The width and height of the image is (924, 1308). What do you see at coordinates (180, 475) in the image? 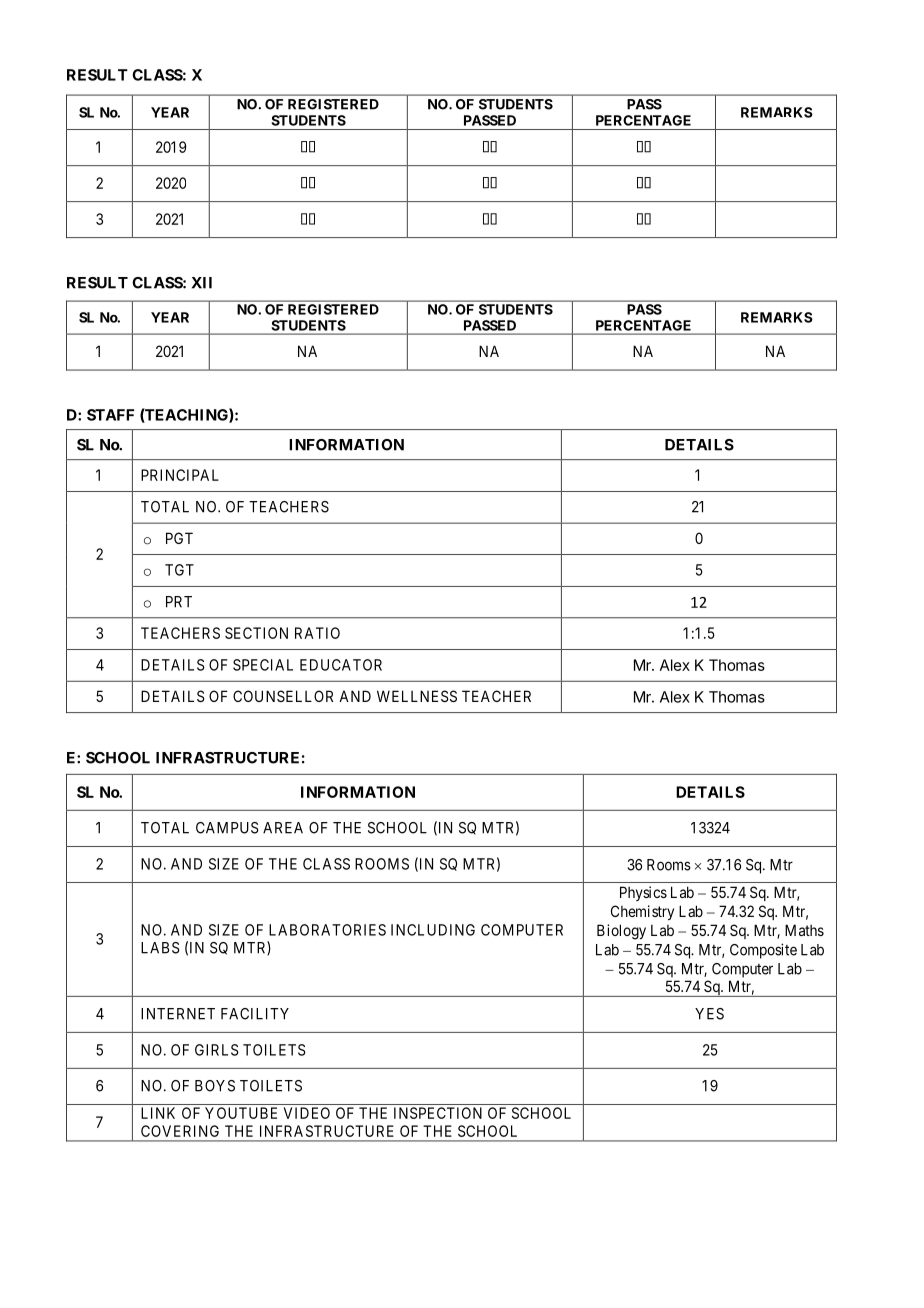
I see `PRINCIPAL` at bounding box center [180, 475].
